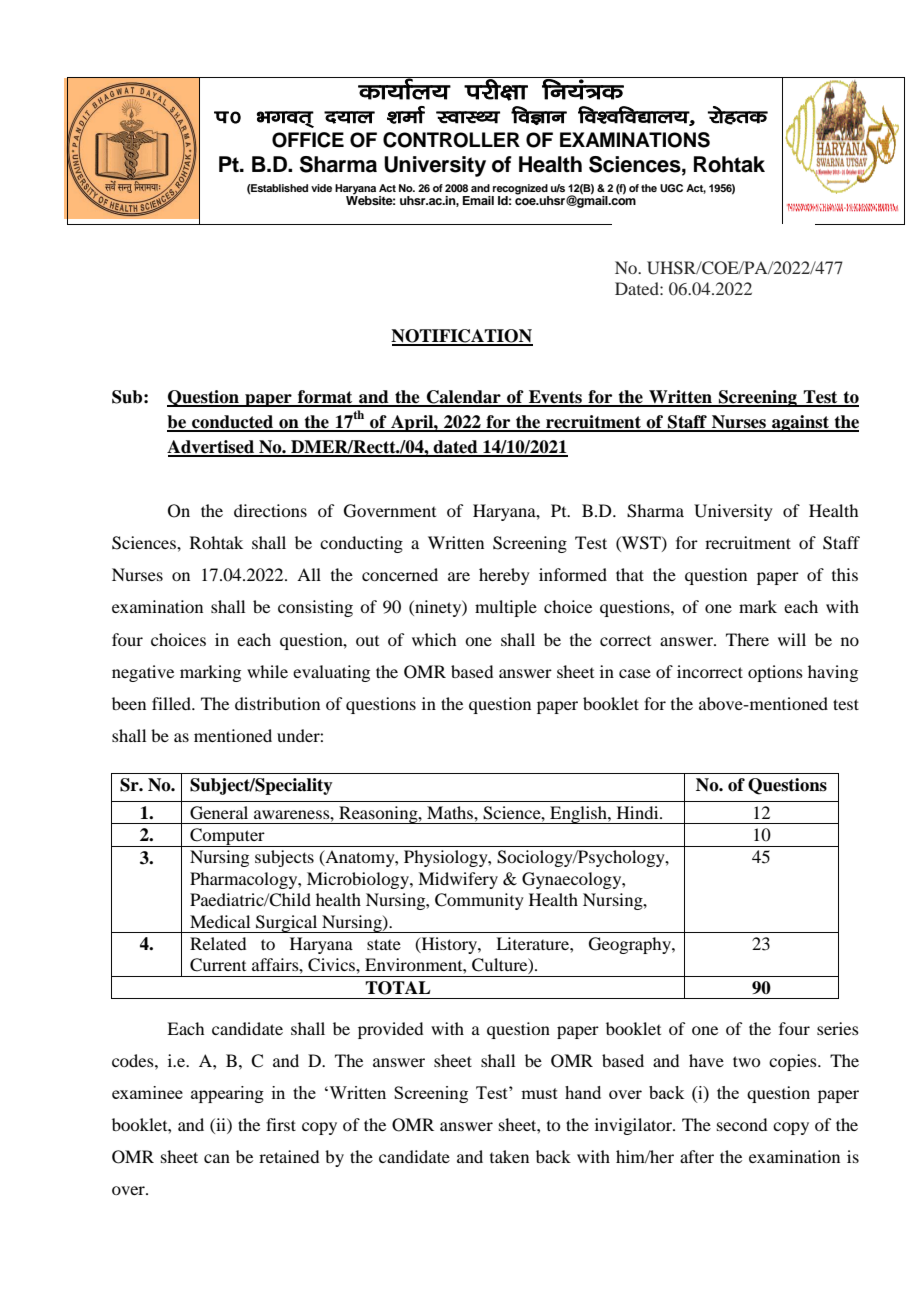 This screenshot has height=1308, width=924. What do you see at coordinates (800, 423) in the screenshot?
I see `against` at bounding box center [800, 423].
